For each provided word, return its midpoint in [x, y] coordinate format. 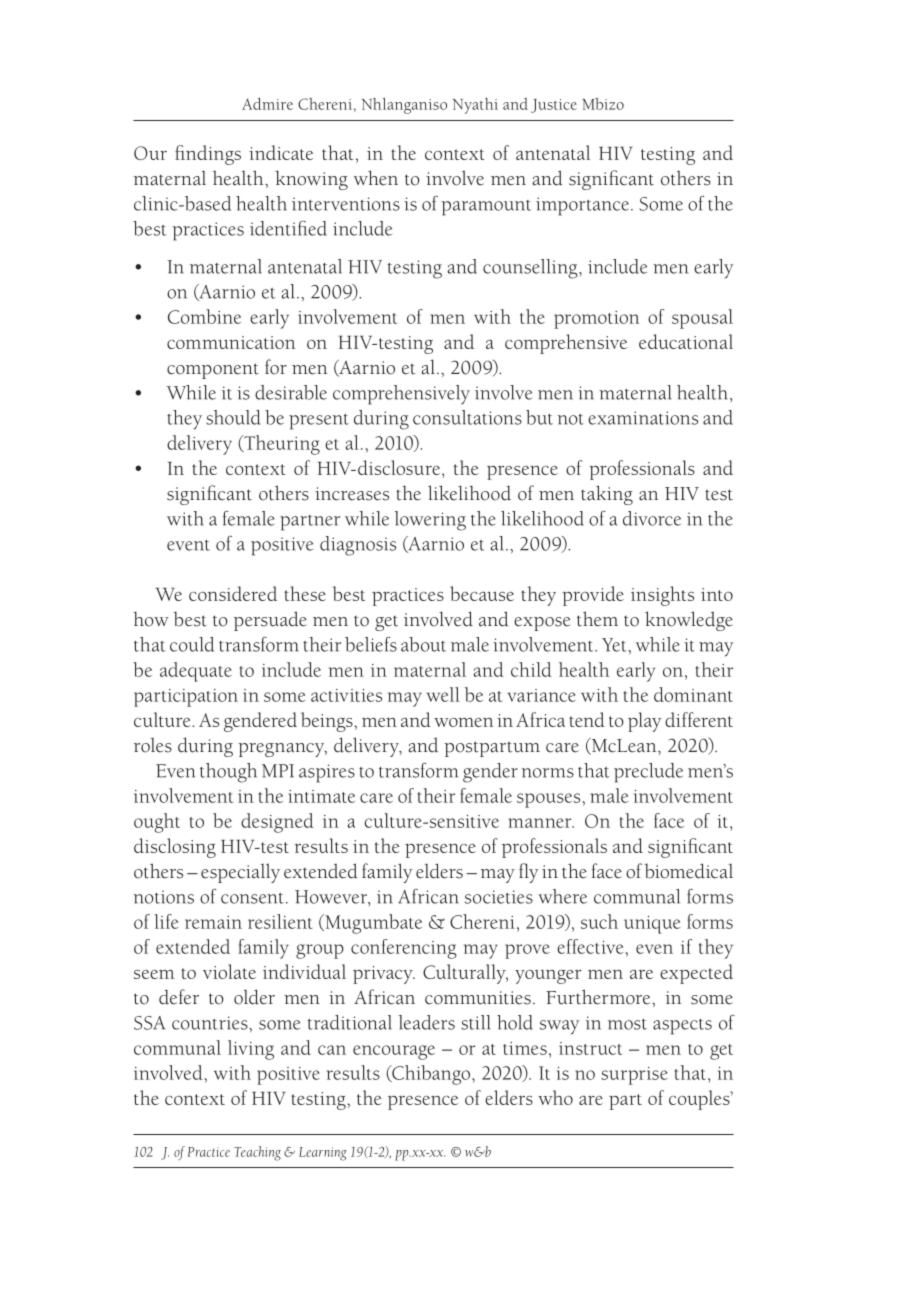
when [376, 178]
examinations [643, 418]
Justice [554, 106]
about [423, 644]
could [192, 644]
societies [499, 897]
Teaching [257, 1153]
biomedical [689, 871]
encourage [394, 1052]
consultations [467, 417]
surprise [634, 1076]
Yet [615, 645]
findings [208, 155]
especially [240, 873]
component [213, 371]
